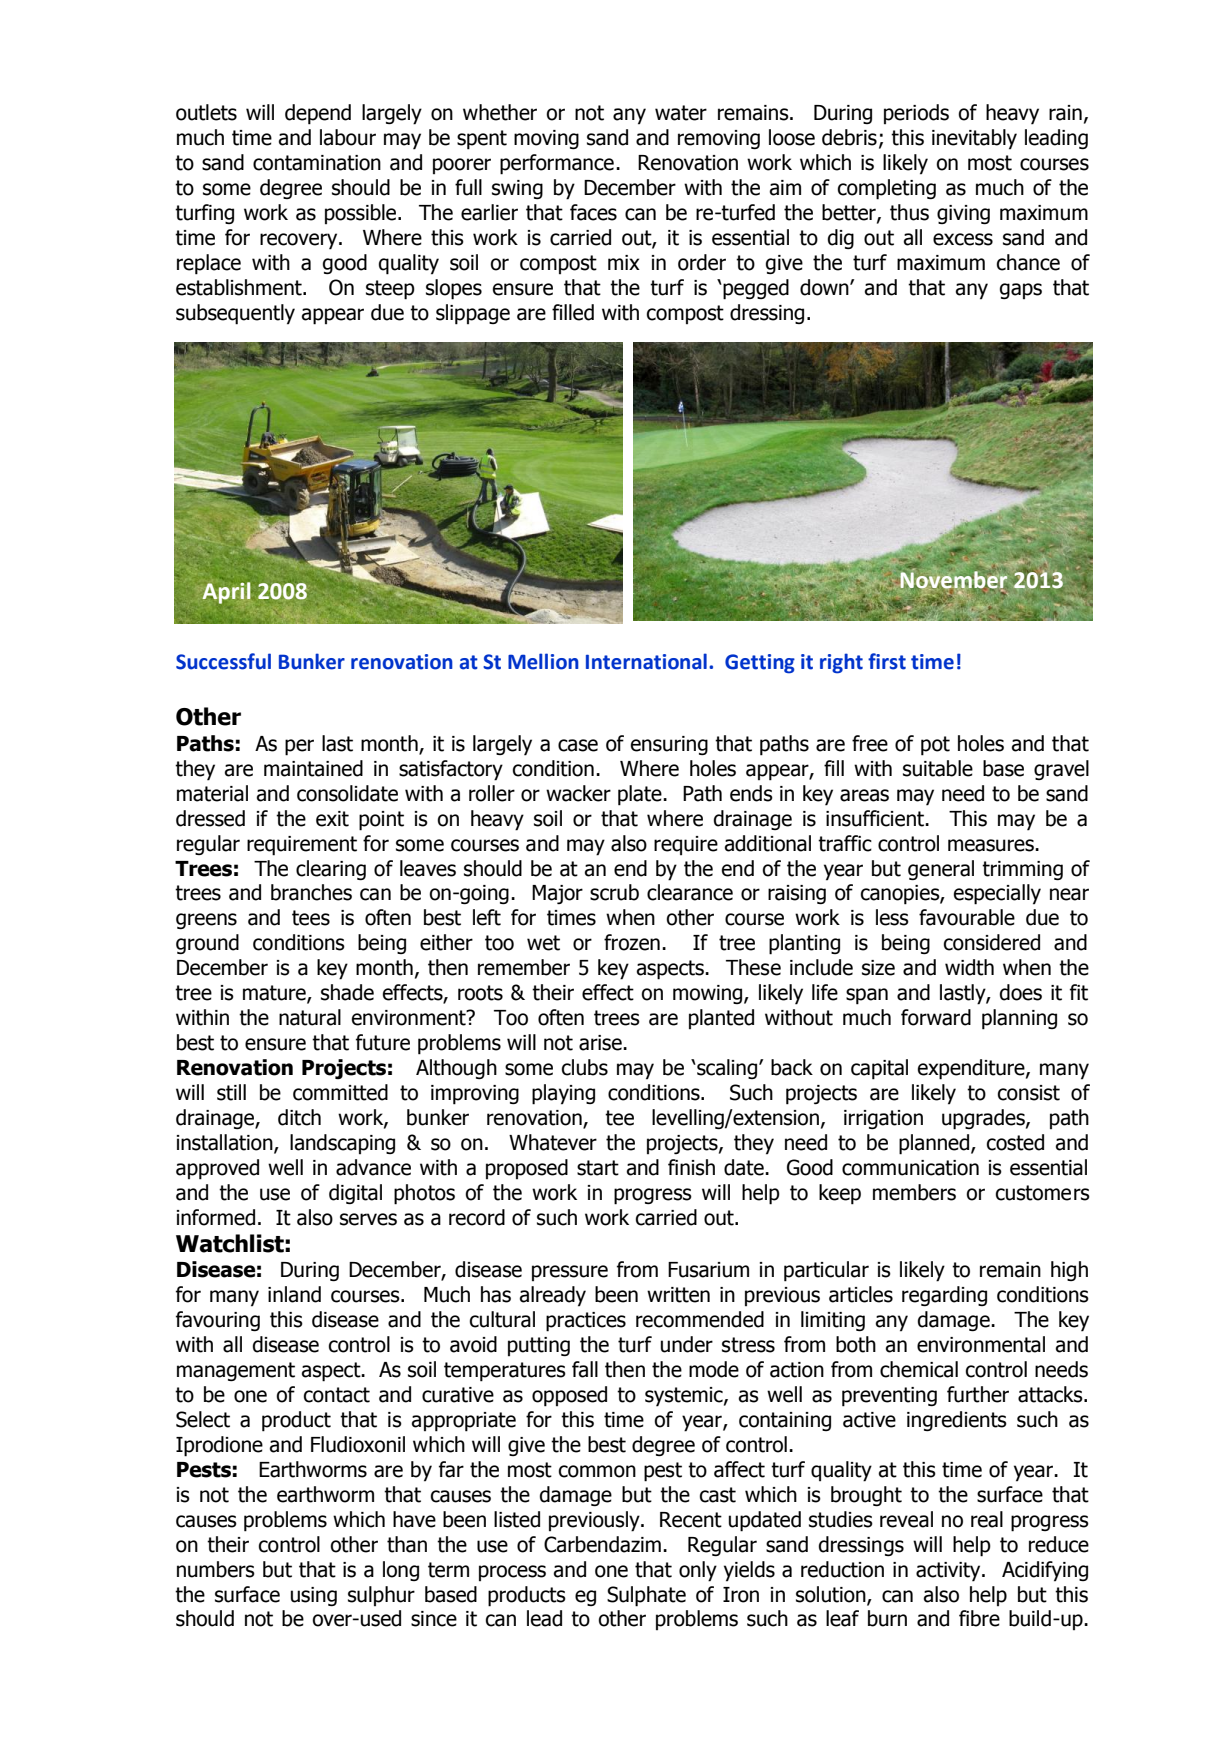  I want to click on start, so click(598, 1168).
